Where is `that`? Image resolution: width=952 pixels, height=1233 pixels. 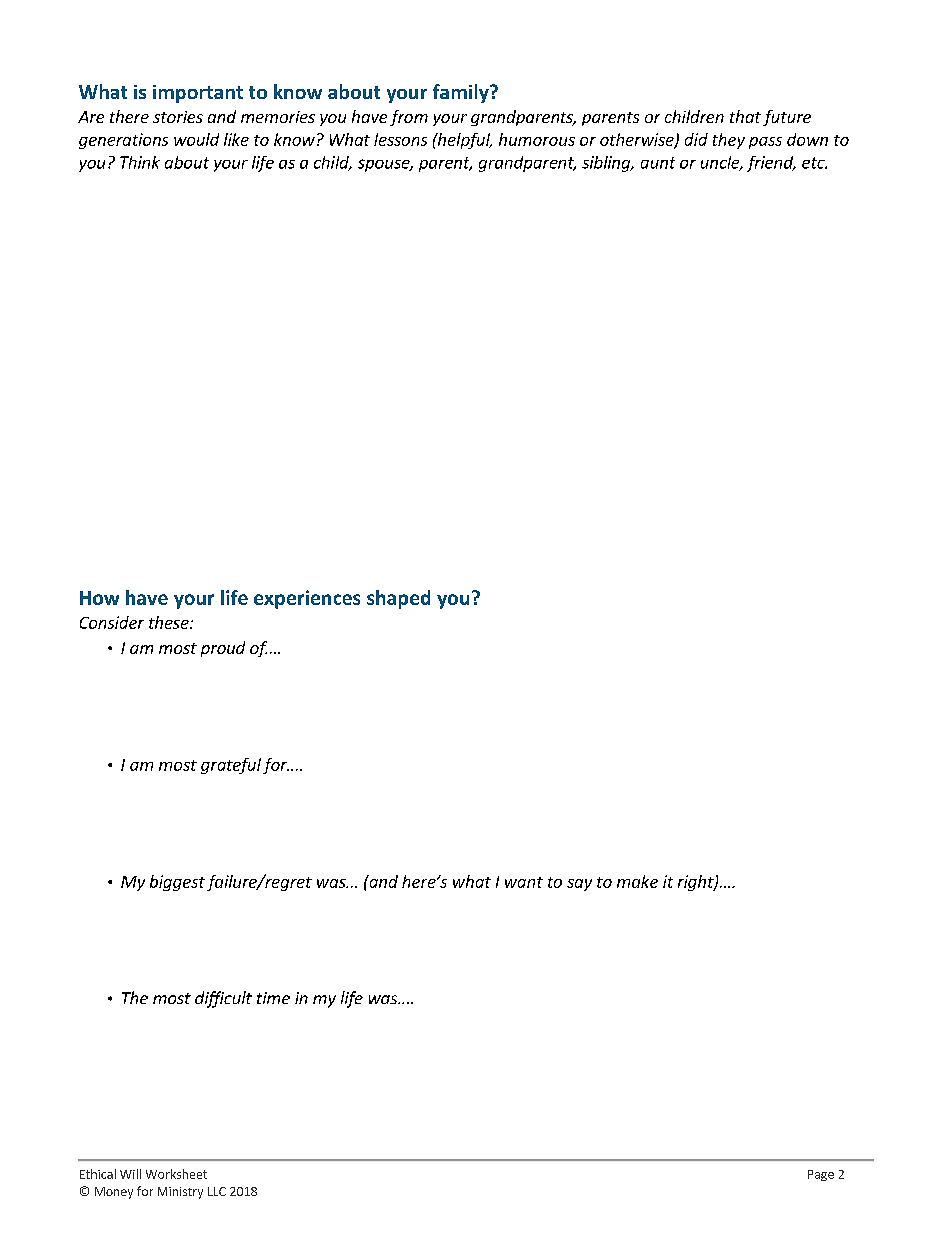
that is located at coordinates (745, 116).
